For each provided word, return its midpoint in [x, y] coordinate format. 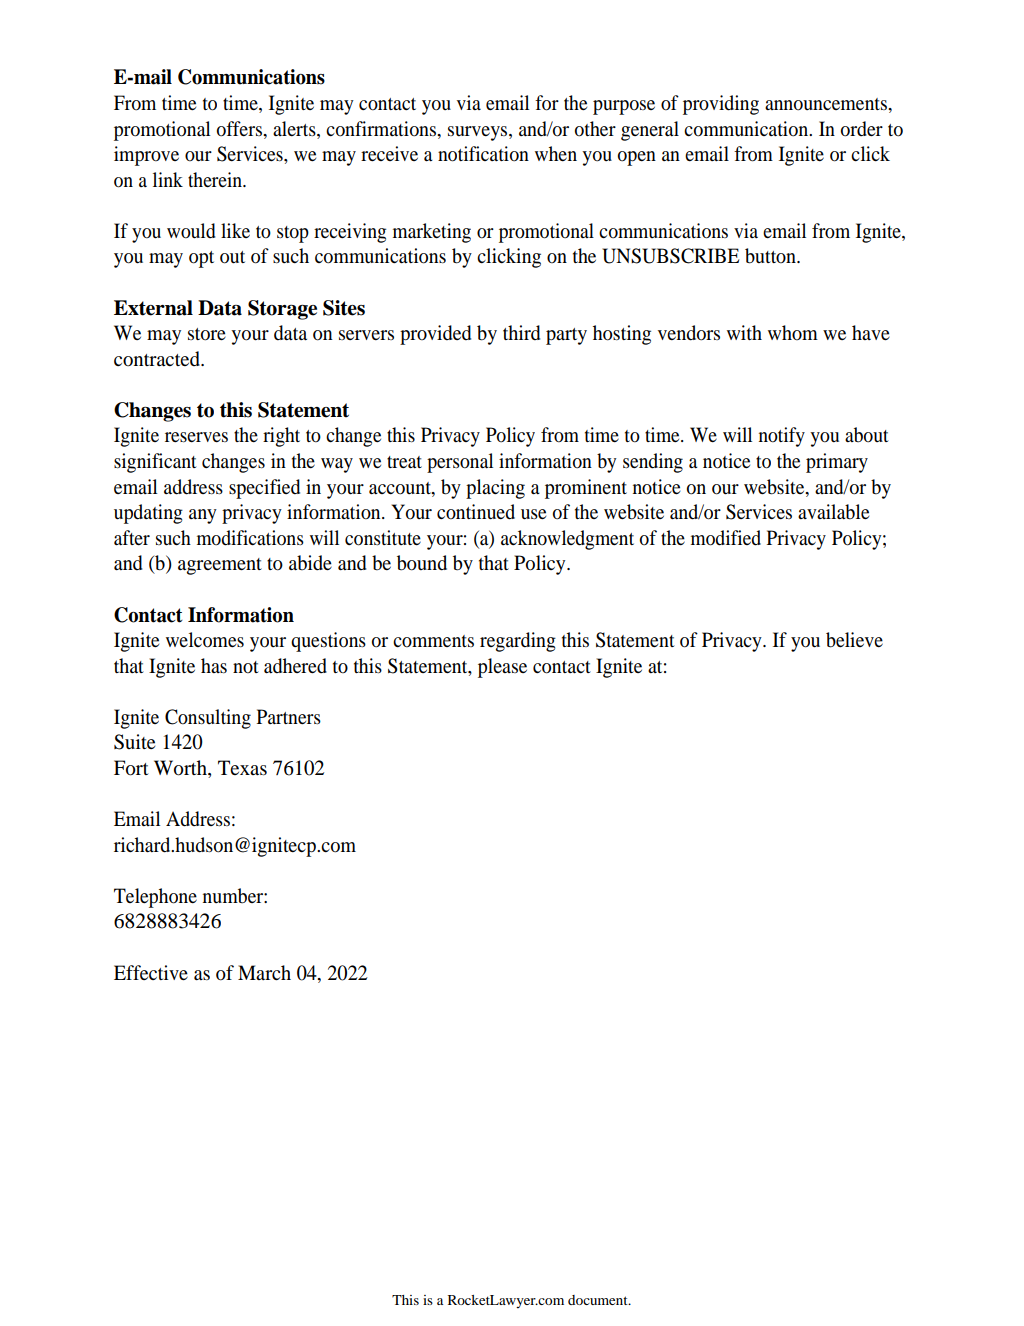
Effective [151, 972]
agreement [220, 566]
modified [726, 538]
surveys [479, 133]
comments [433, 641]
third [521, 332]
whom [793, 332]
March [264, 972]
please [502, 668]
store [207, 334]
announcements [827, 104]
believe [854, 640]
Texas [242, 768]
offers [240, 129]
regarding [518, 642]
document [599, 1300]
